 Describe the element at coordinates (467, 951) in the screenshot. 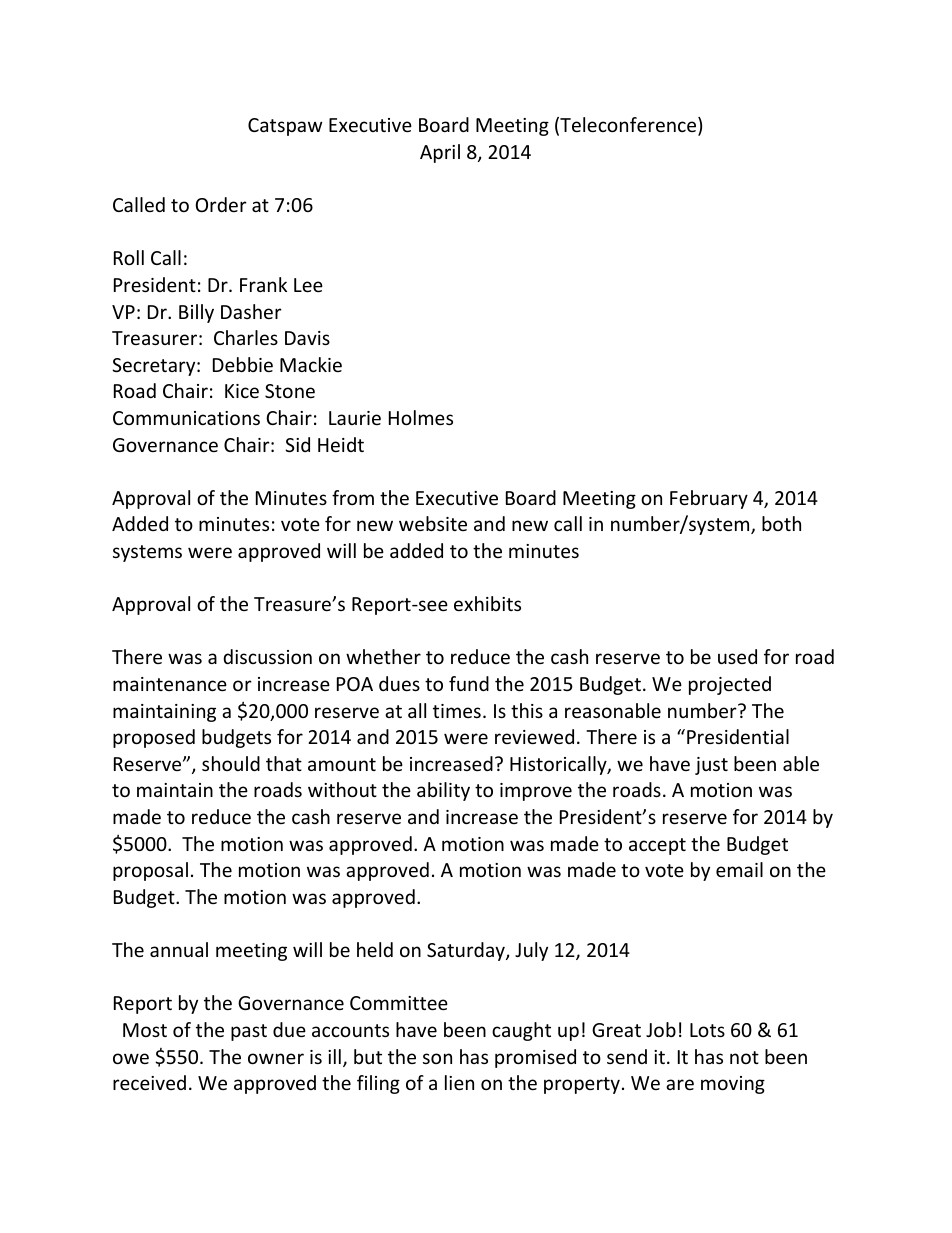

I see `Saturday` at that location.
